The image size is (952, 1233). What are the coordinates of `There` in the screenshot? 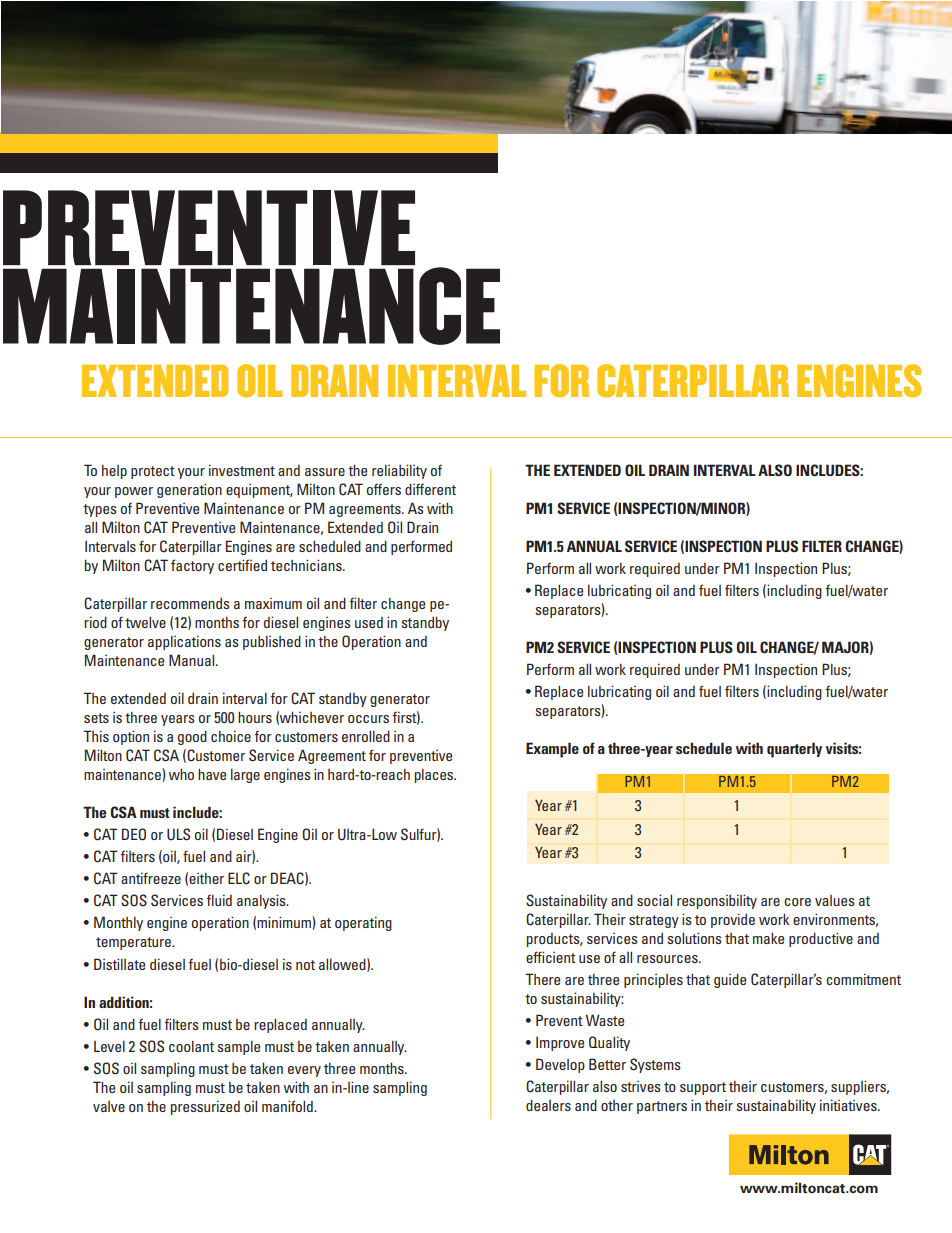 It's located at (542, 979).
